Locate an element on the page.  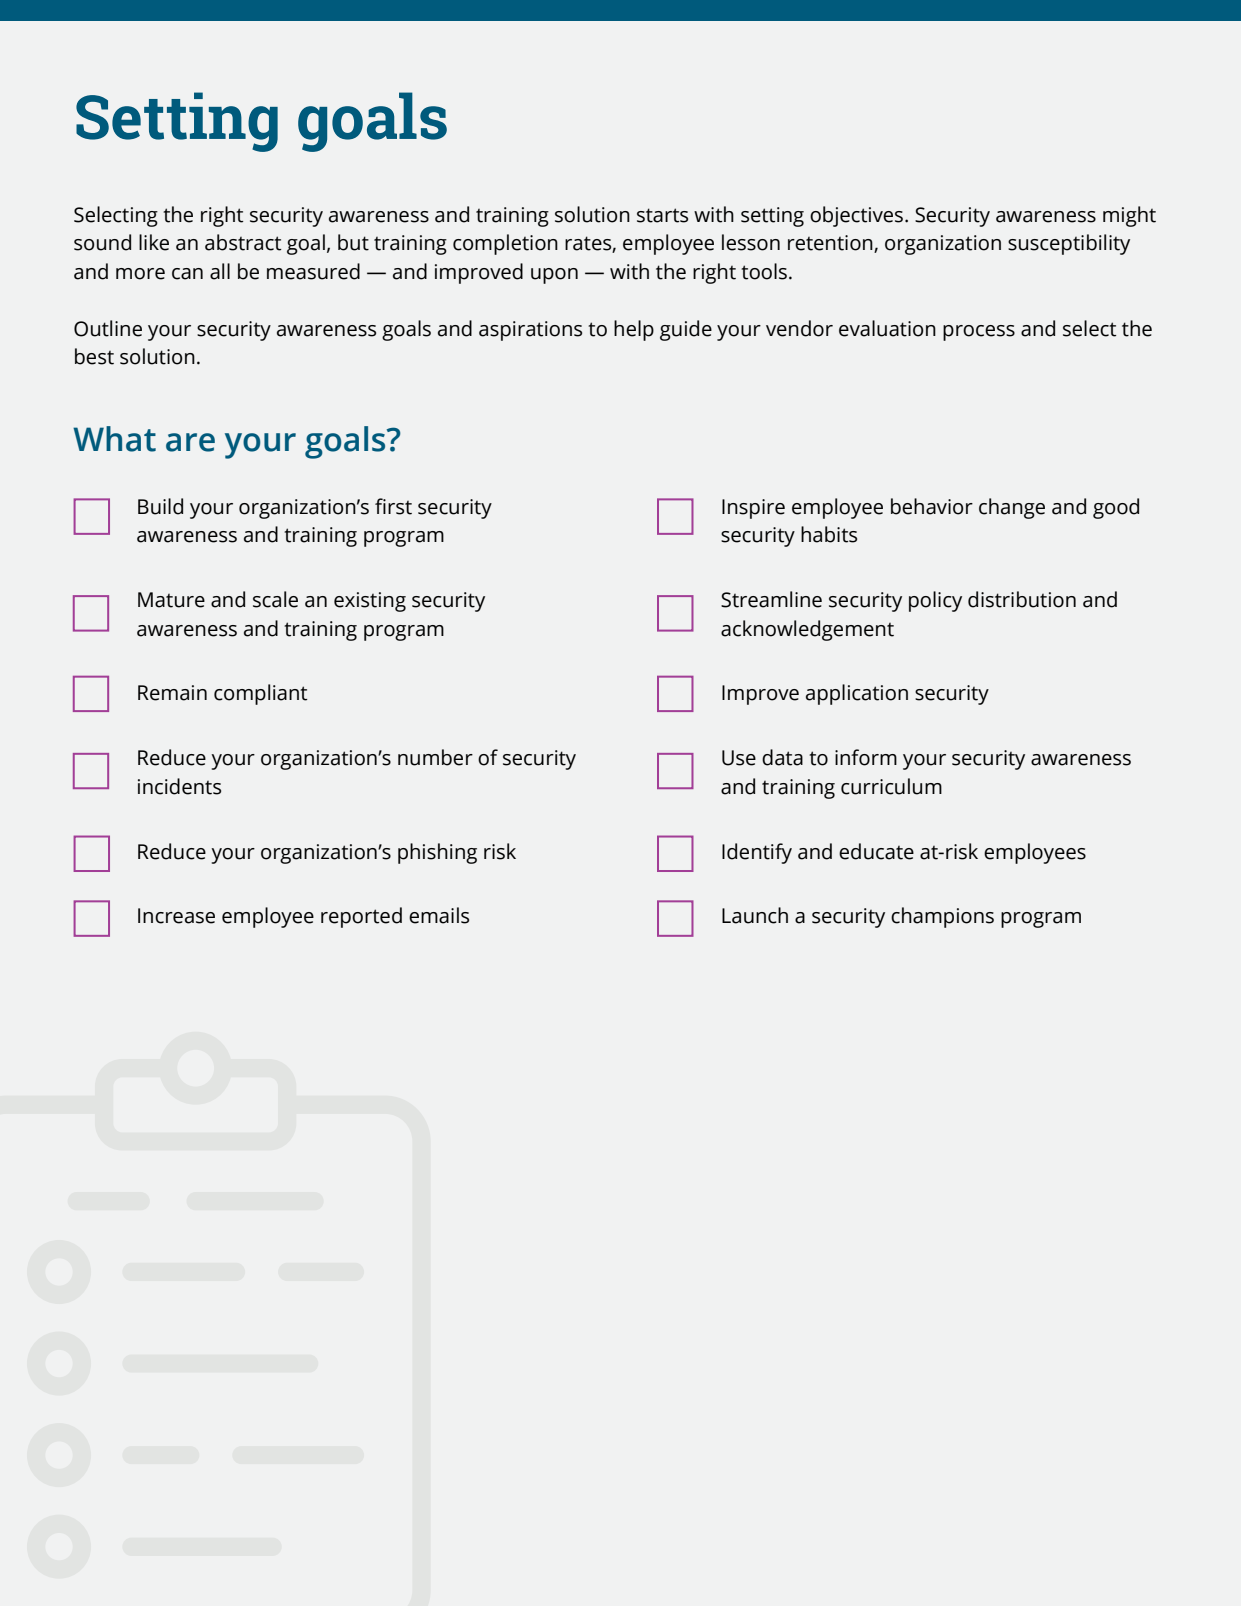
process is located at coordinates (979, 333).
